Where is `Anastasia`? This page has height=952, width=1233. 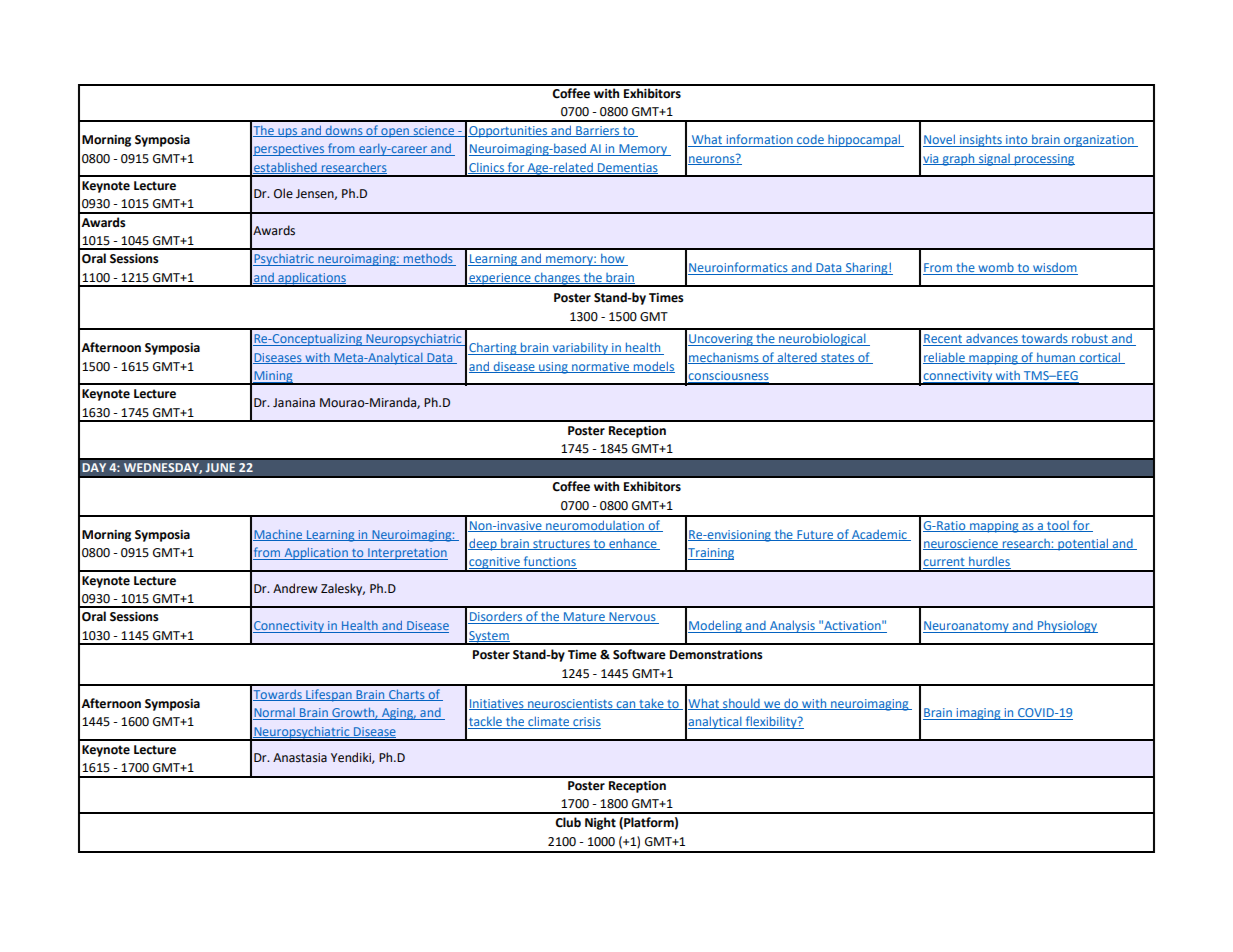
Anastasia is located at coordinates (300, 758).
